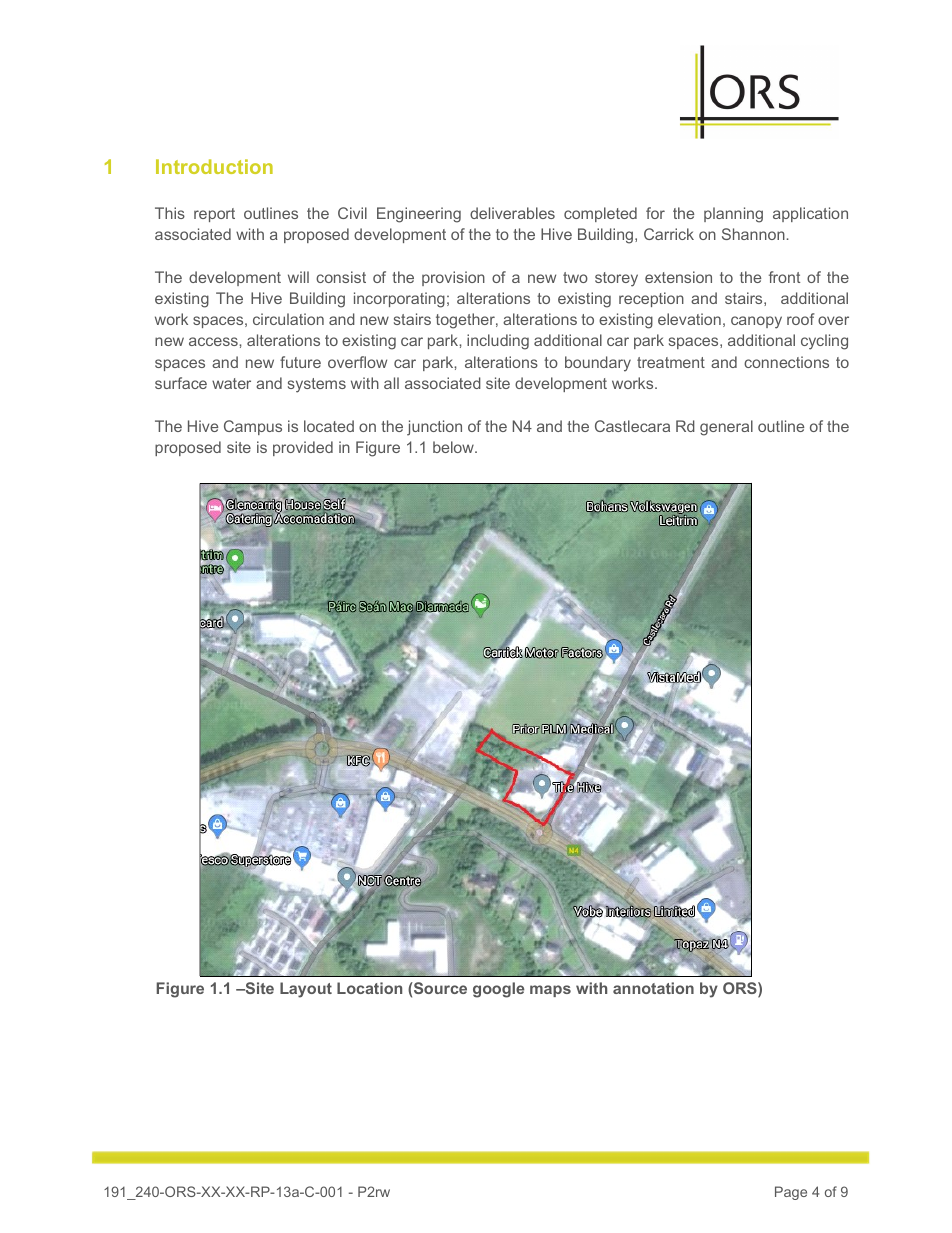 This screenshot has width=952, height=1233. I want to click on google, so click(498, 990).
